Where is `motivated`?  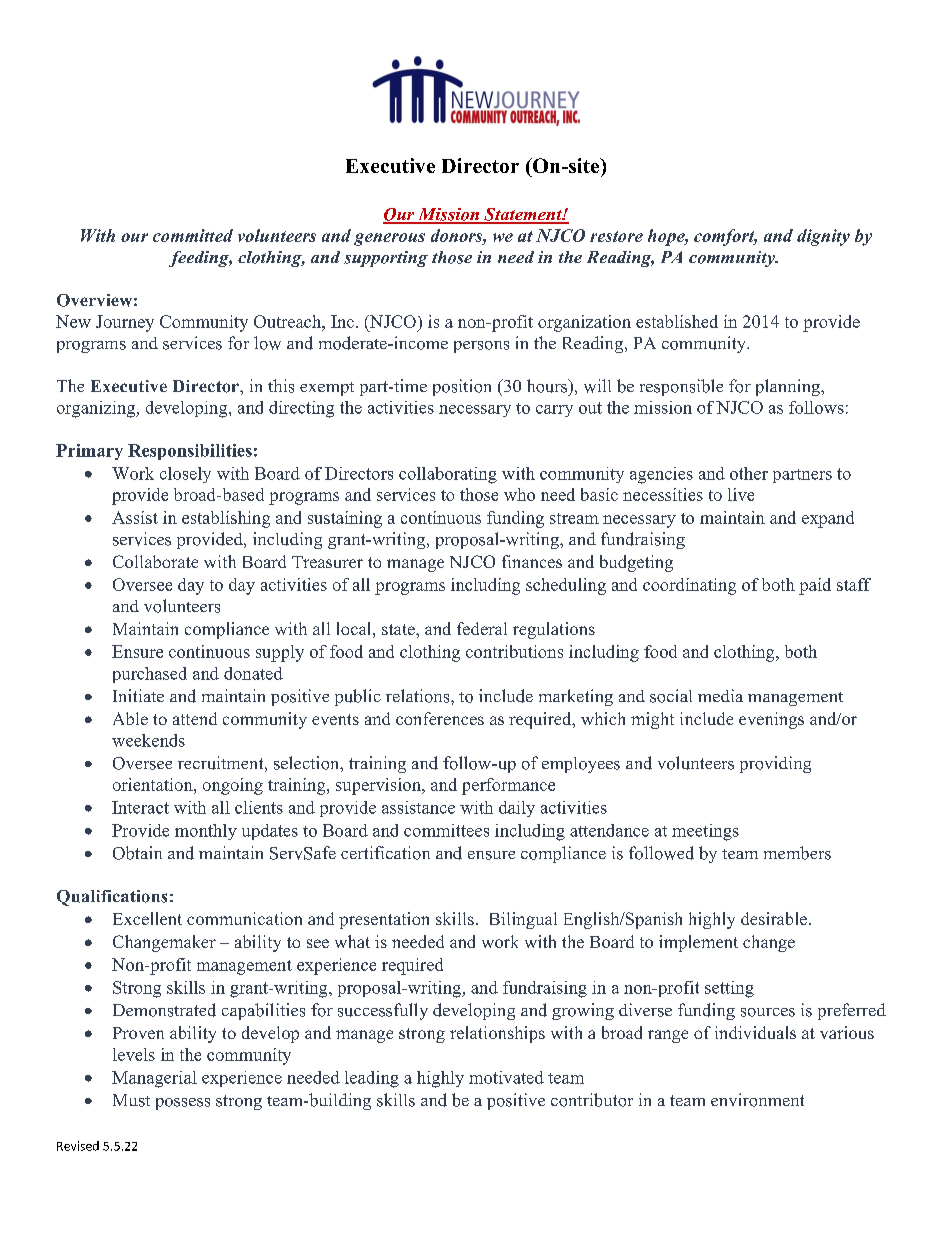
motivated is located at coordinates (506, 1077).
